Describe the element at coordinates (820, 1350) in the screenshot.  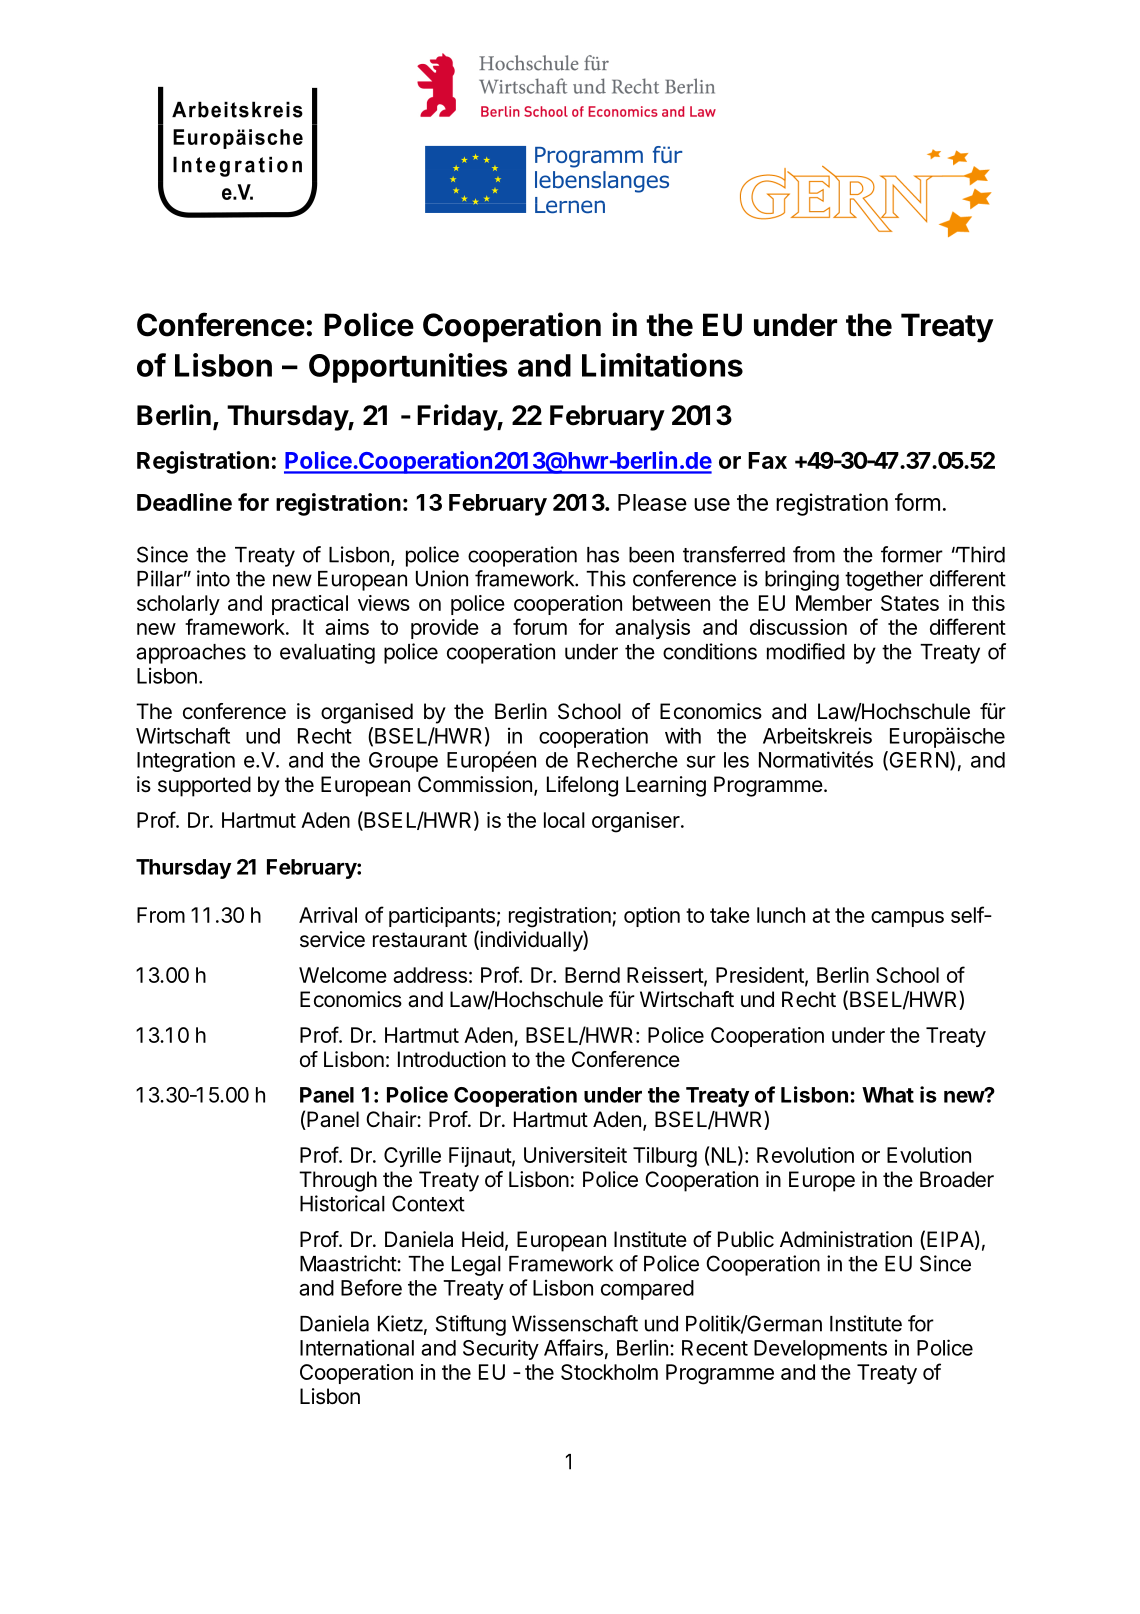
I see `Developments` at that location.
